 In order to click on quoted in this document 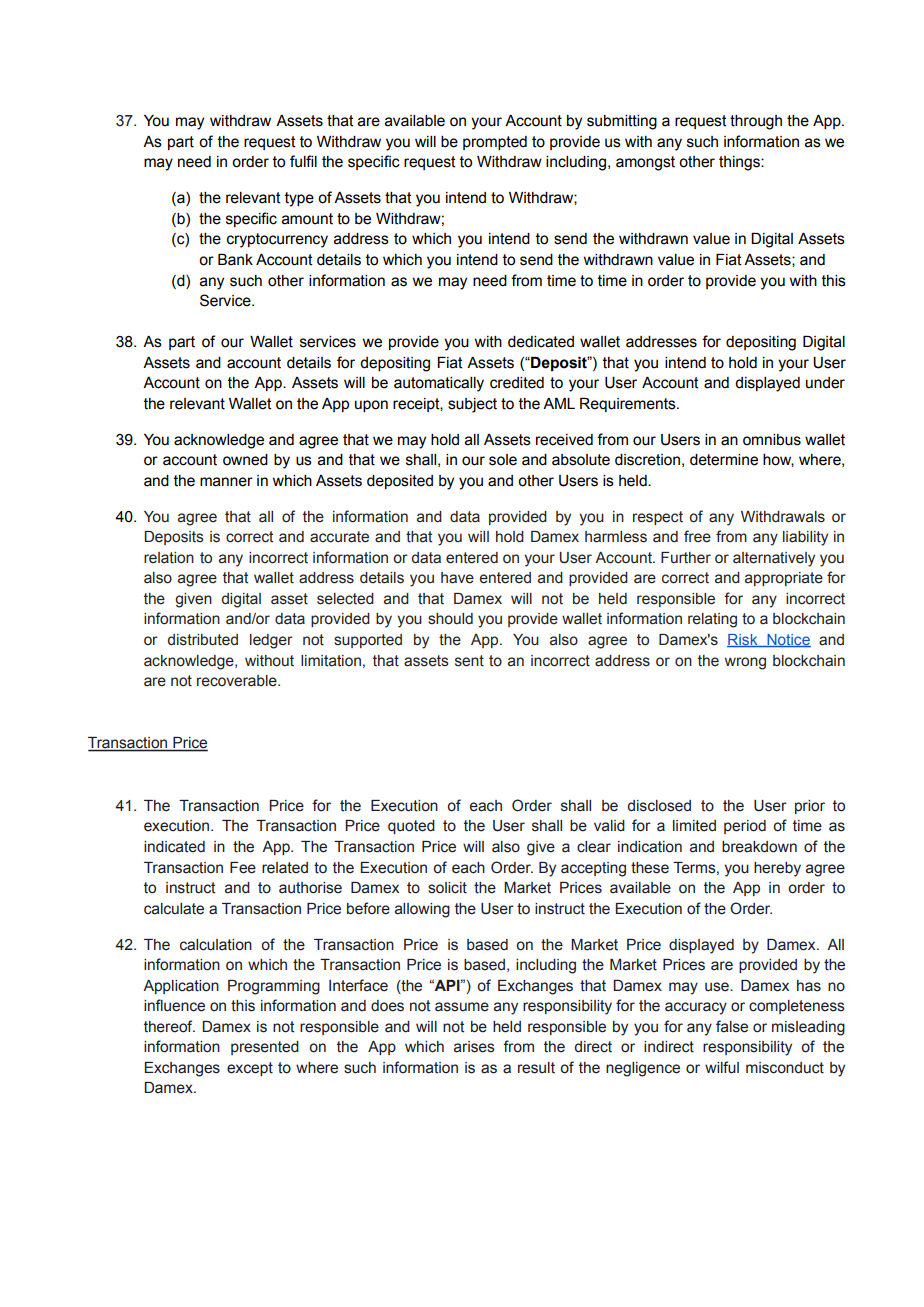, I will do `click(411, 827)`.
